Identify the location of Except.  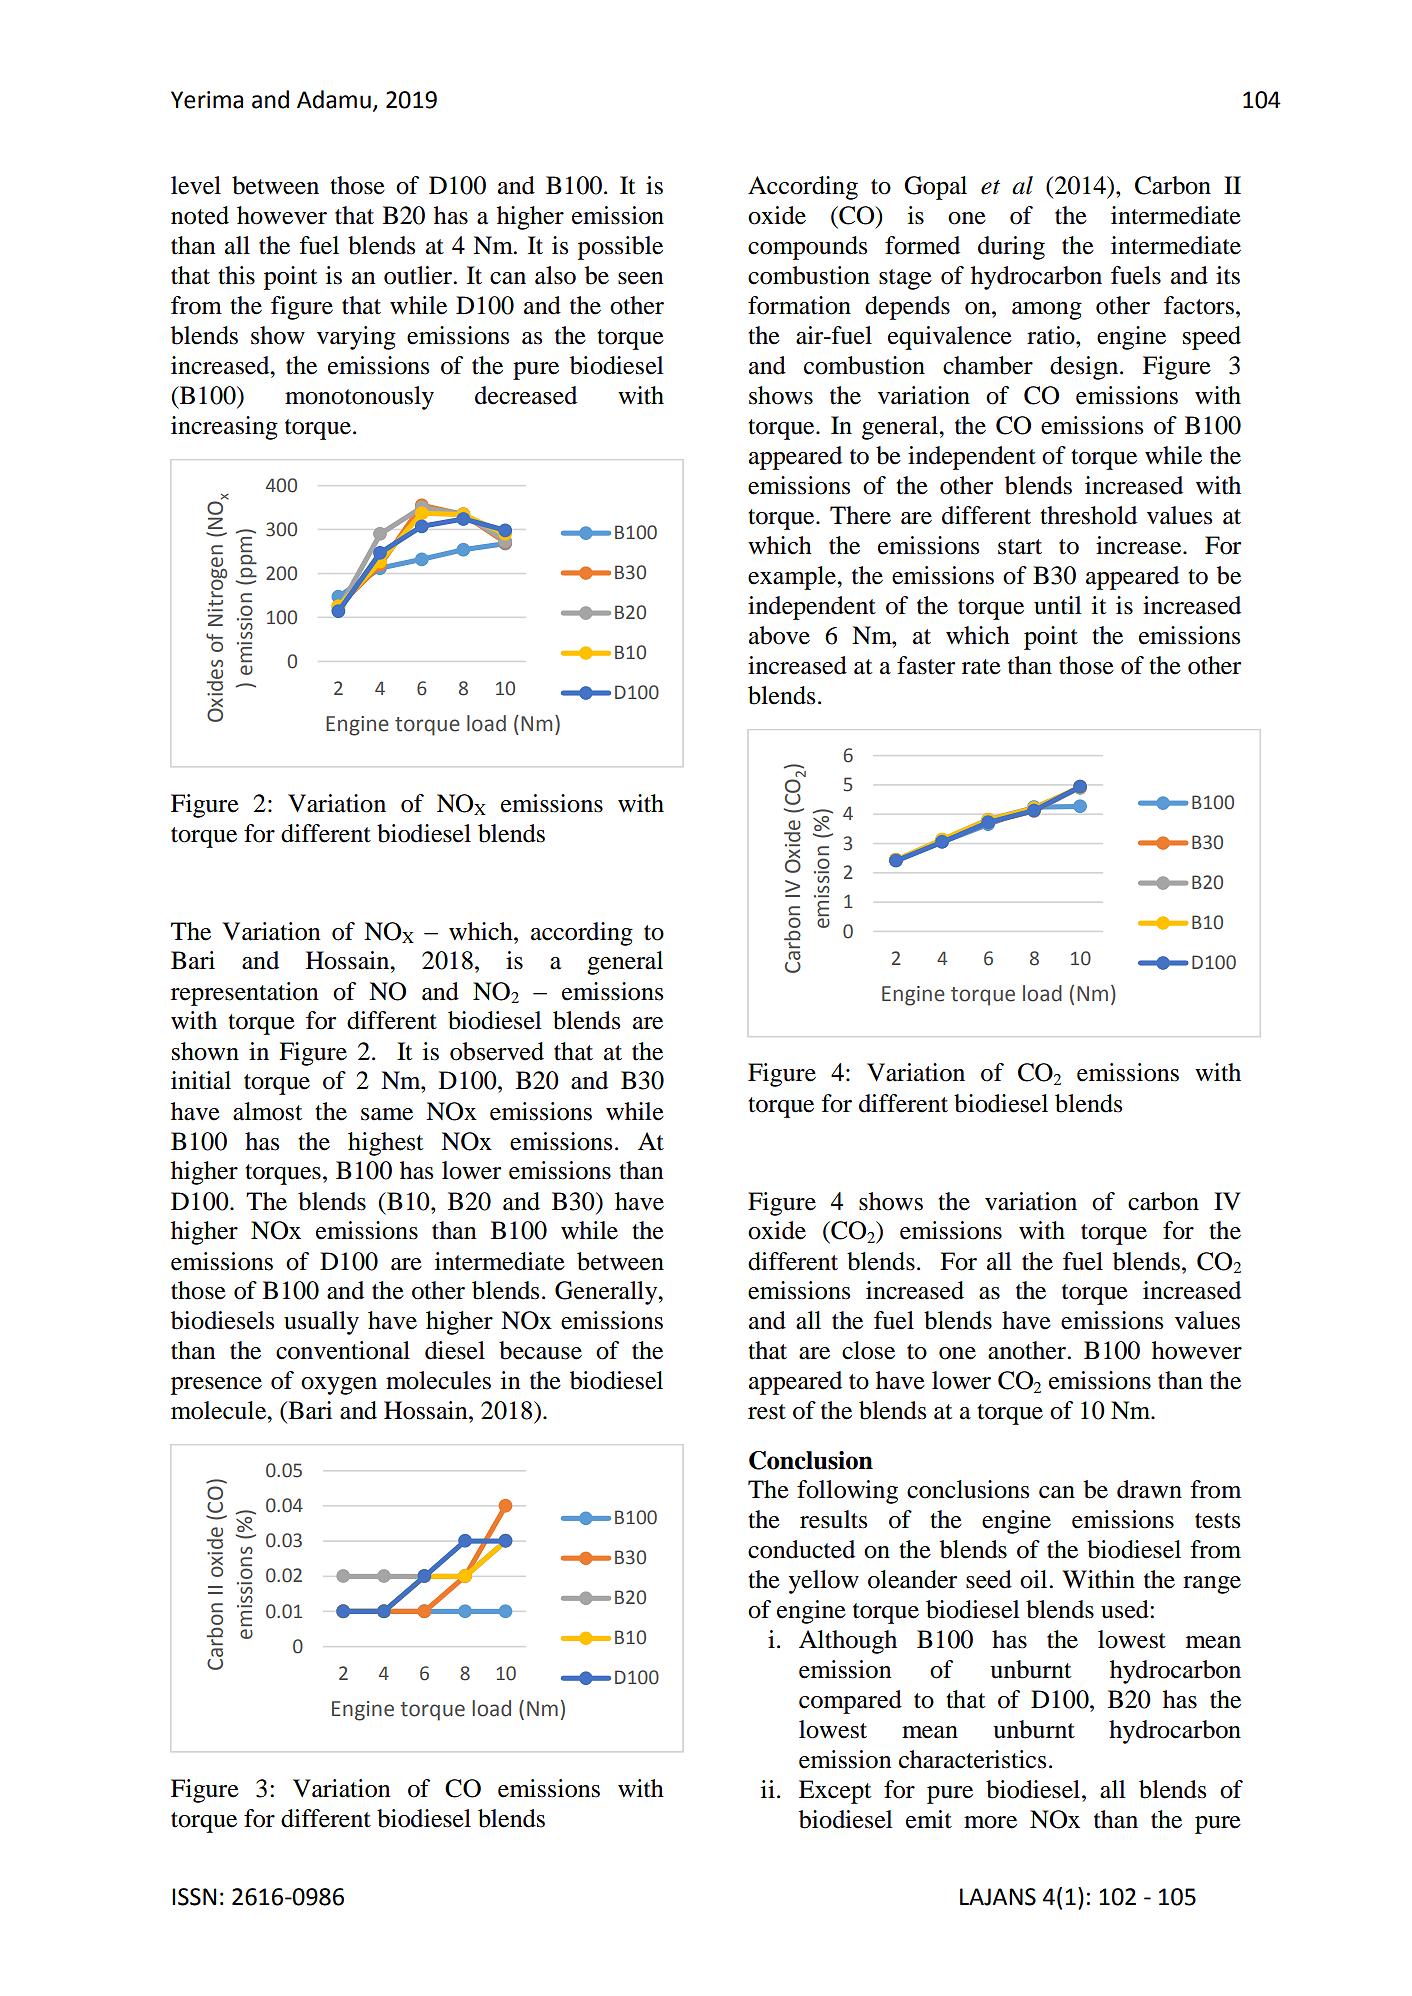
(835, 1792).
